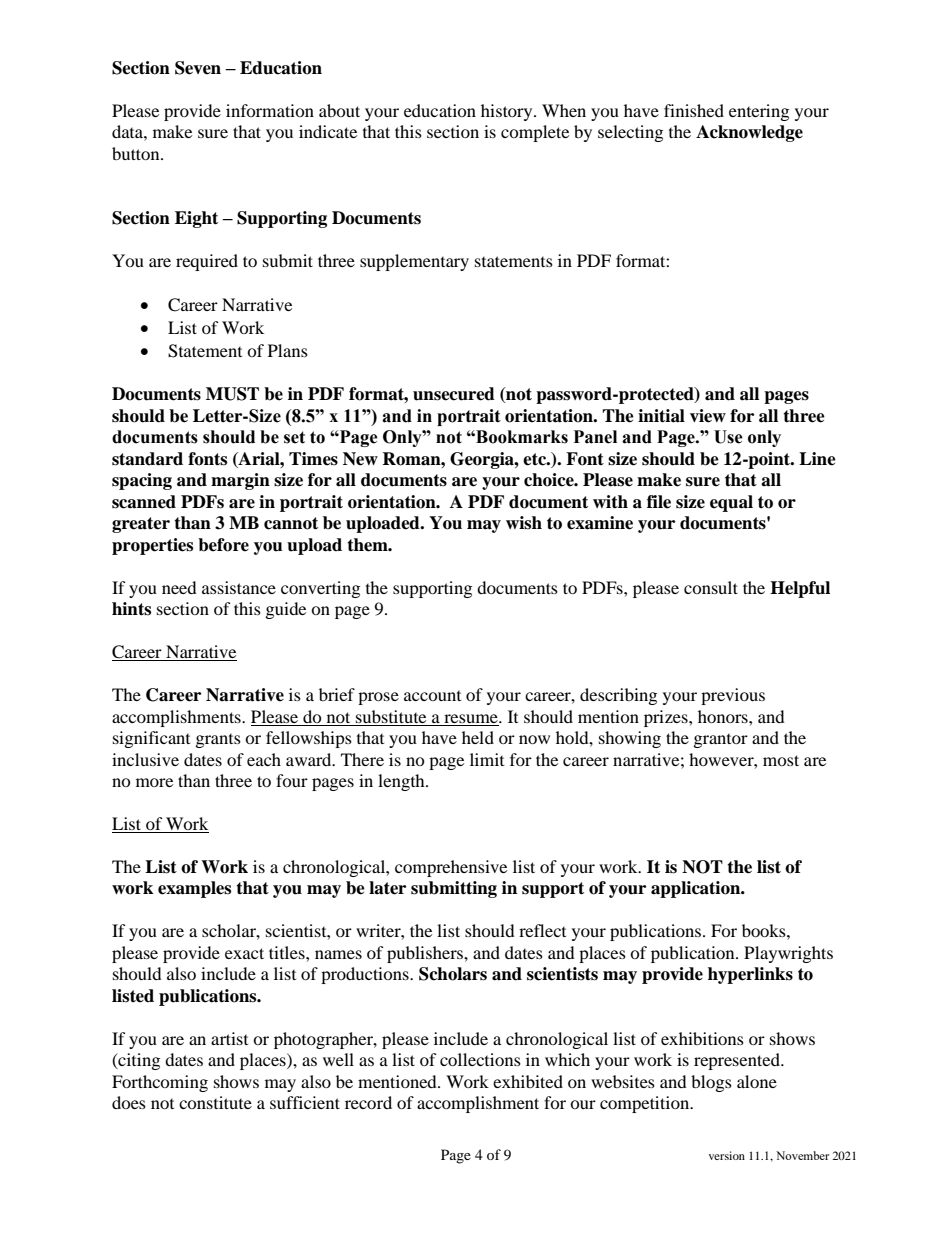 Image resolution: width=952 pixels, height=1233 pixels. Describe the element at coordinates (215, 1102) in the screenshot. I see `constitute` at that location.
